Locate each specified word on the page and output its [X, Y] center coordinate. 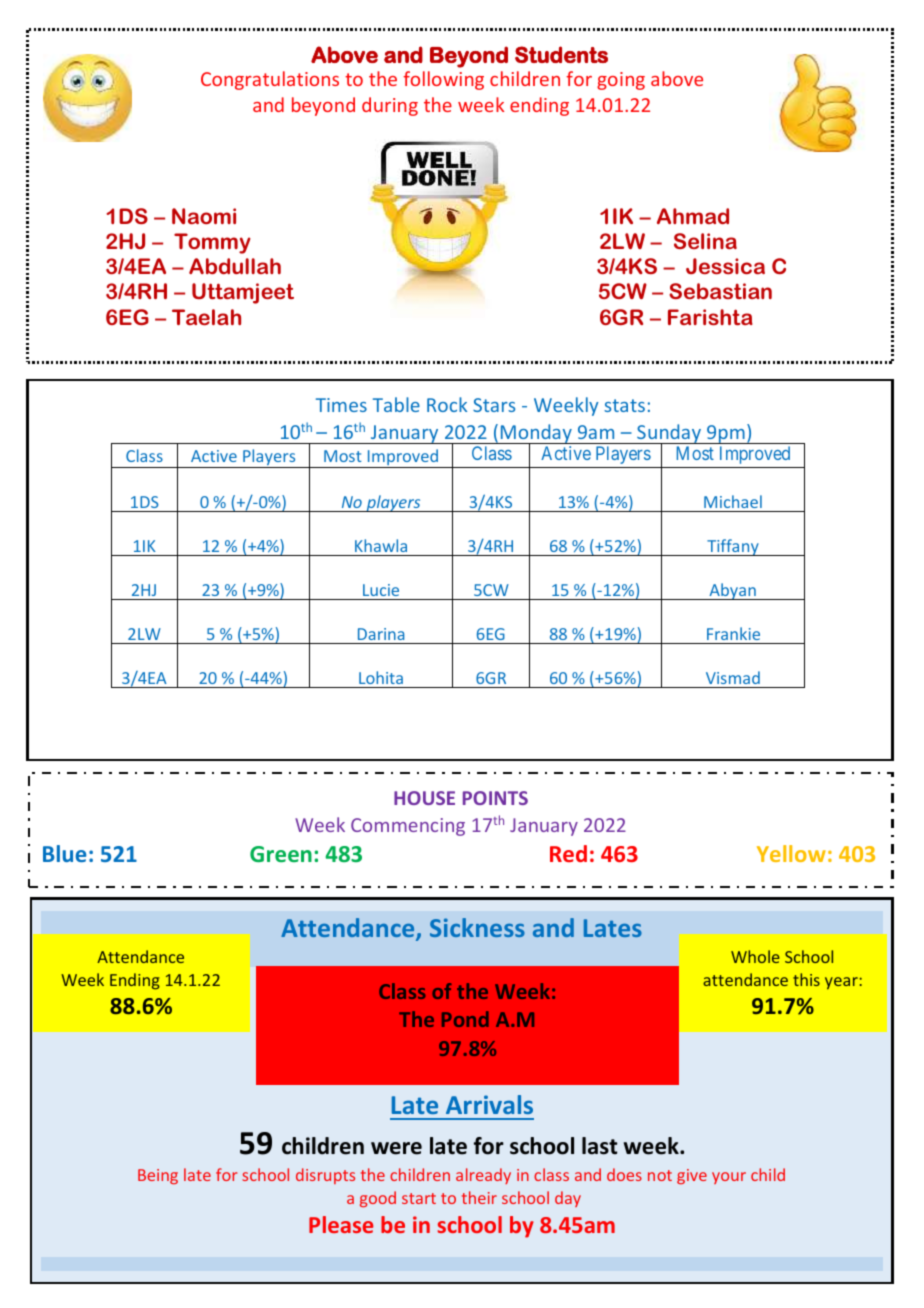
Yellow [791, 853]
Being [158, 1176]
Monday [536, 435]
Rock [447, 404]
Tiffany [733, 547]
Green [281, 854]
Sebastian [720, 291]
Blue [65, 853]
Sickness [477, 927]
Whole [755, 956]
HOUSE [424, 798]
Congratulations [270, 80]
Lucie [381, 590]
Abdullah [235, 266]
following [443, 80]
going [621, 81]
